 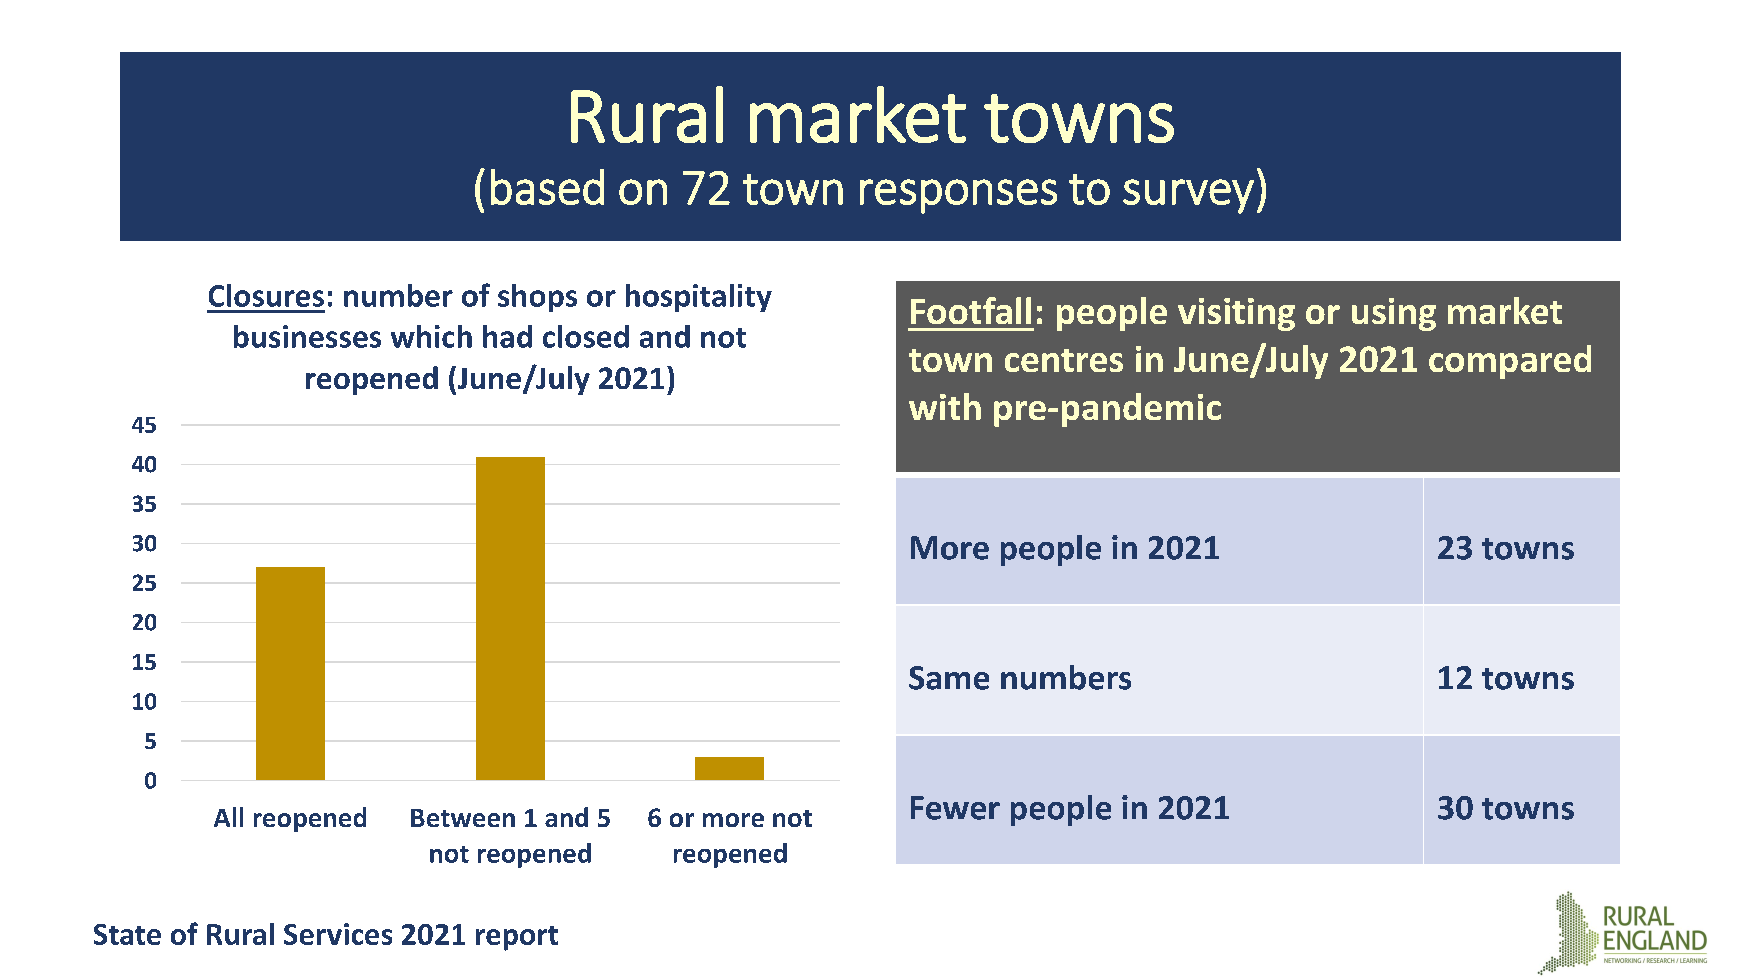 I want to click on using, so click(x=1394, y=314).
